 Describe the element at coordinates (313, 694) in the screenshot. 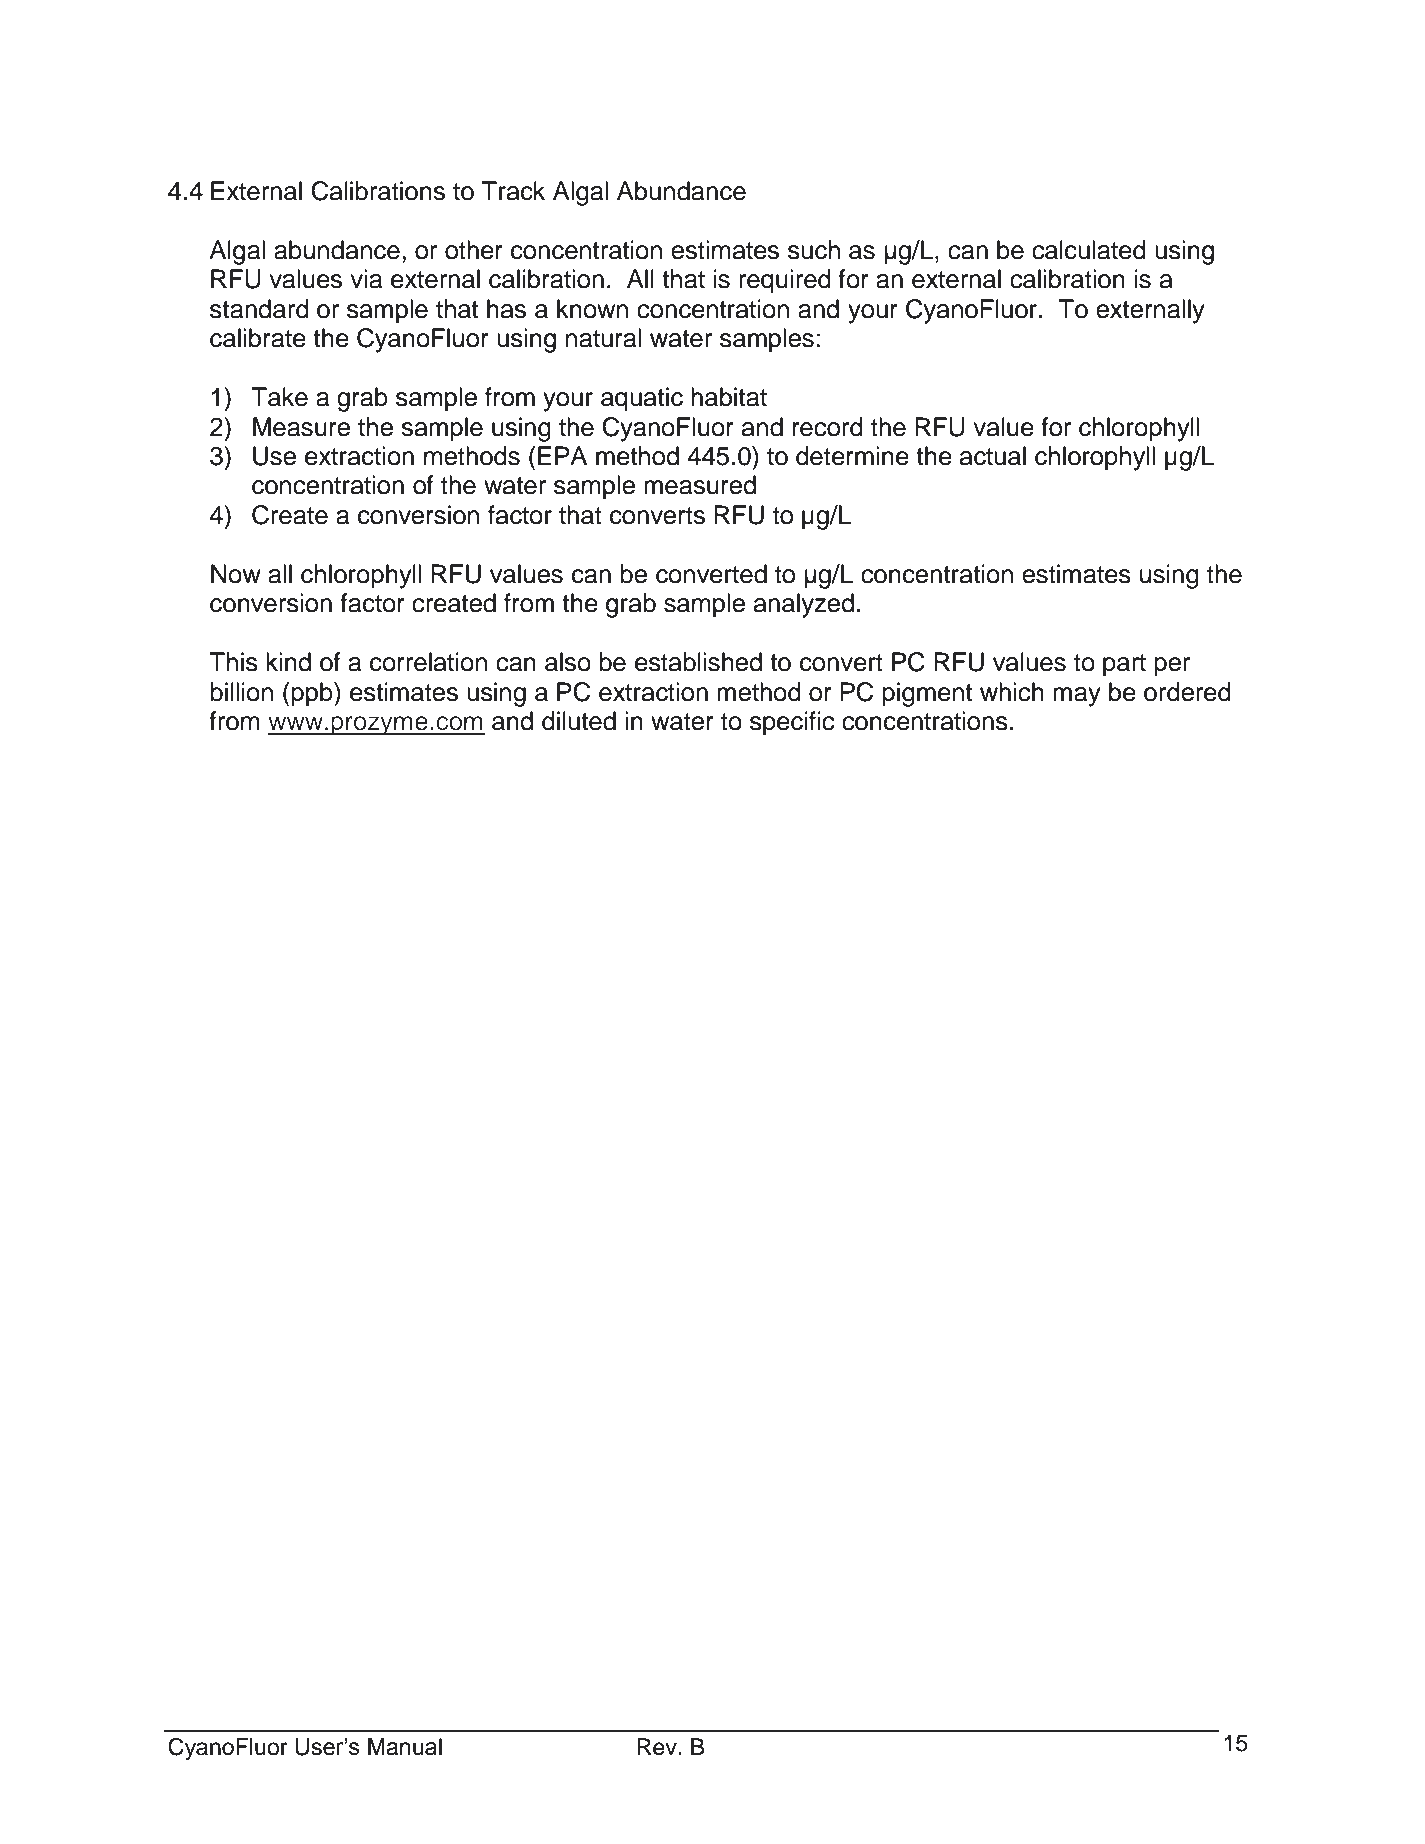

I see `ppb` at that location.
